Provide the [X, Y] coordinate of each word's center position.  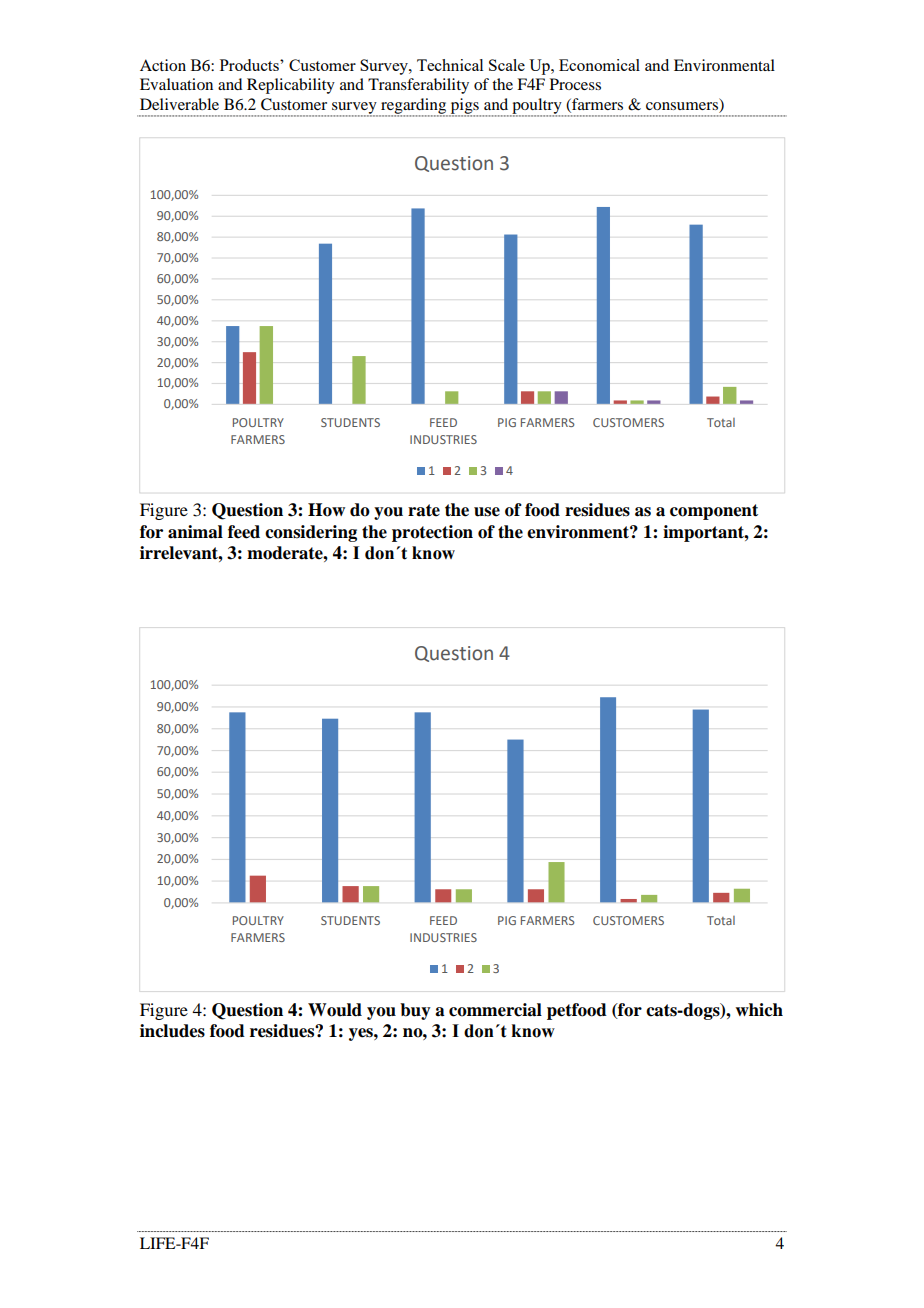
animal [195, 532]
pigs [465, 107]
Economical [599, 65]
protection [432, 533]
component [714, 512]
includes [172, 1031]
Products [250, 65]
